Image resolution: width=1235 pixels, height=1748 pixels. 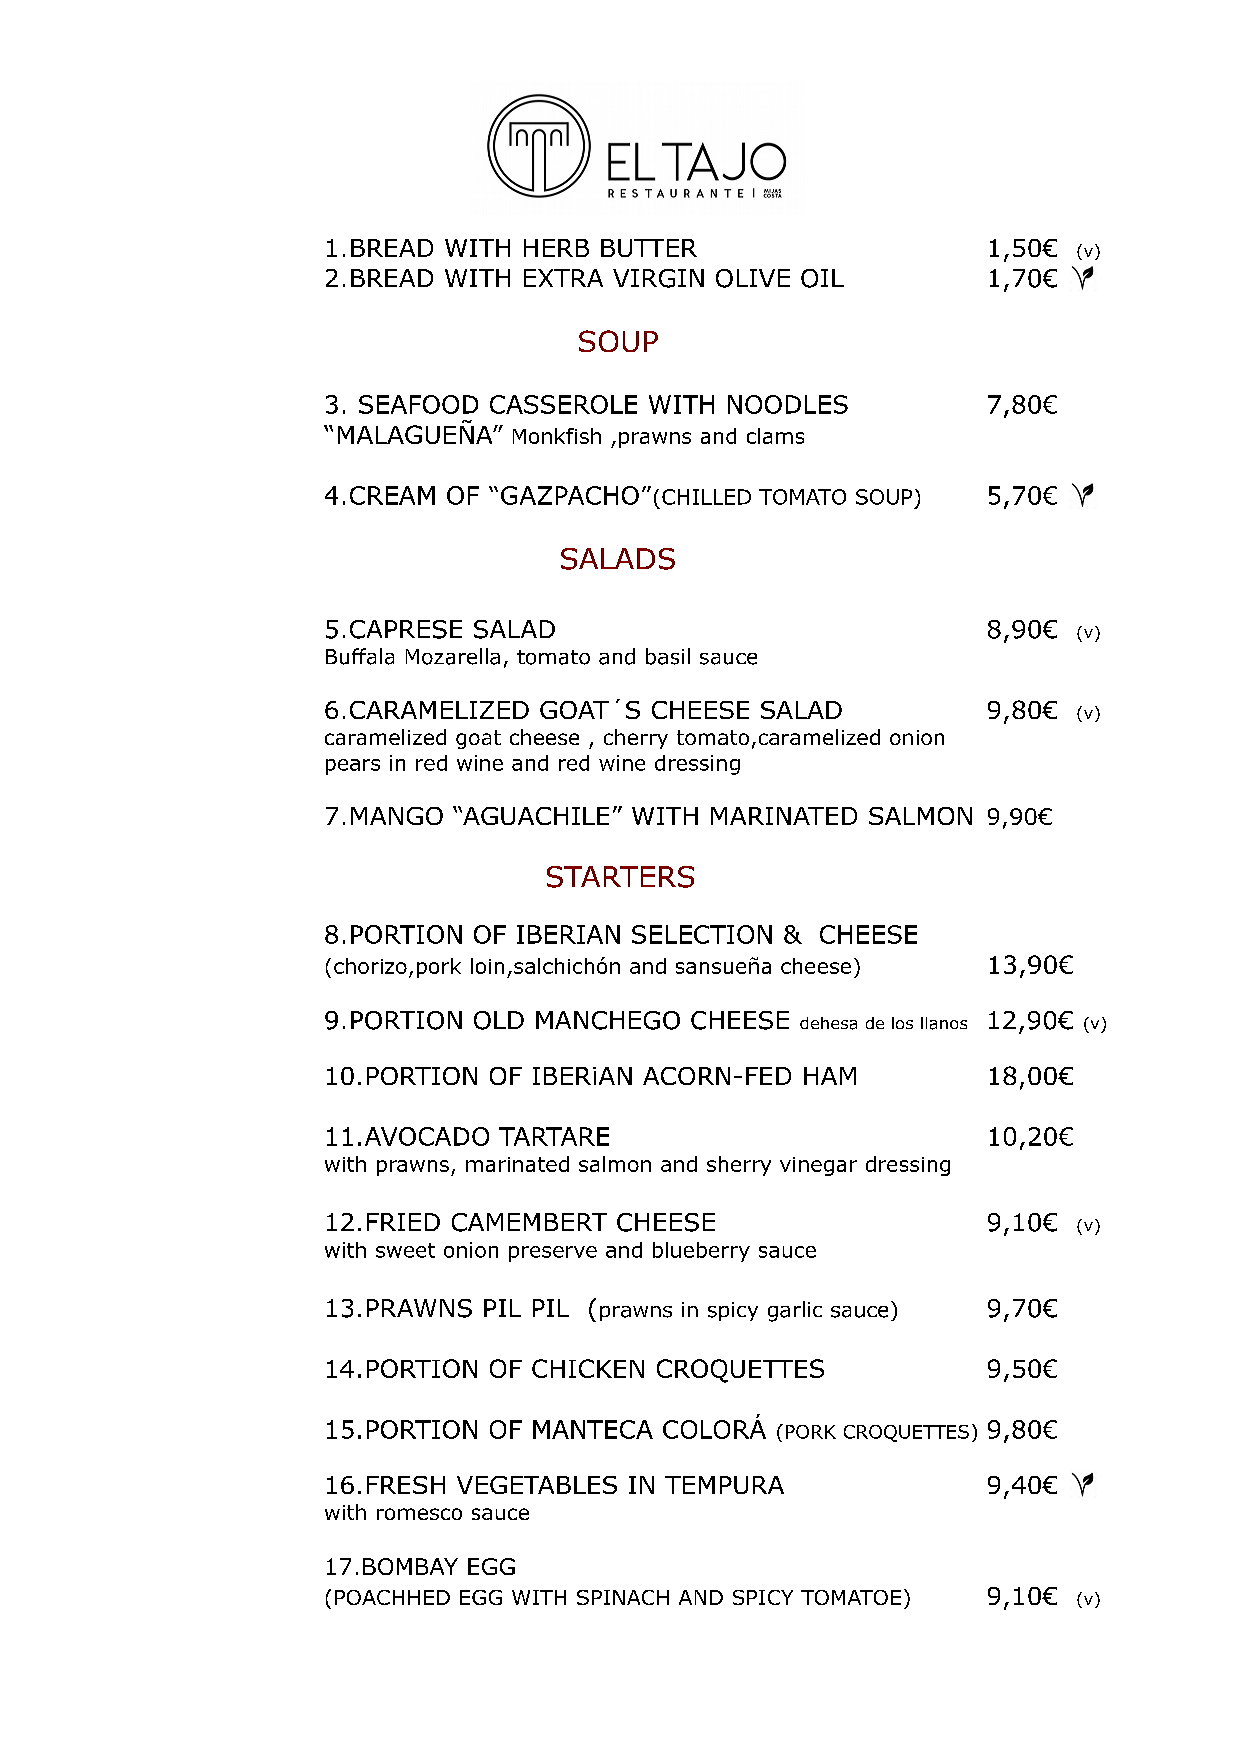 What do you see at coordinates (902, 1023) in the screenshot?
I see `los` at bounding box center [902, 1023].
